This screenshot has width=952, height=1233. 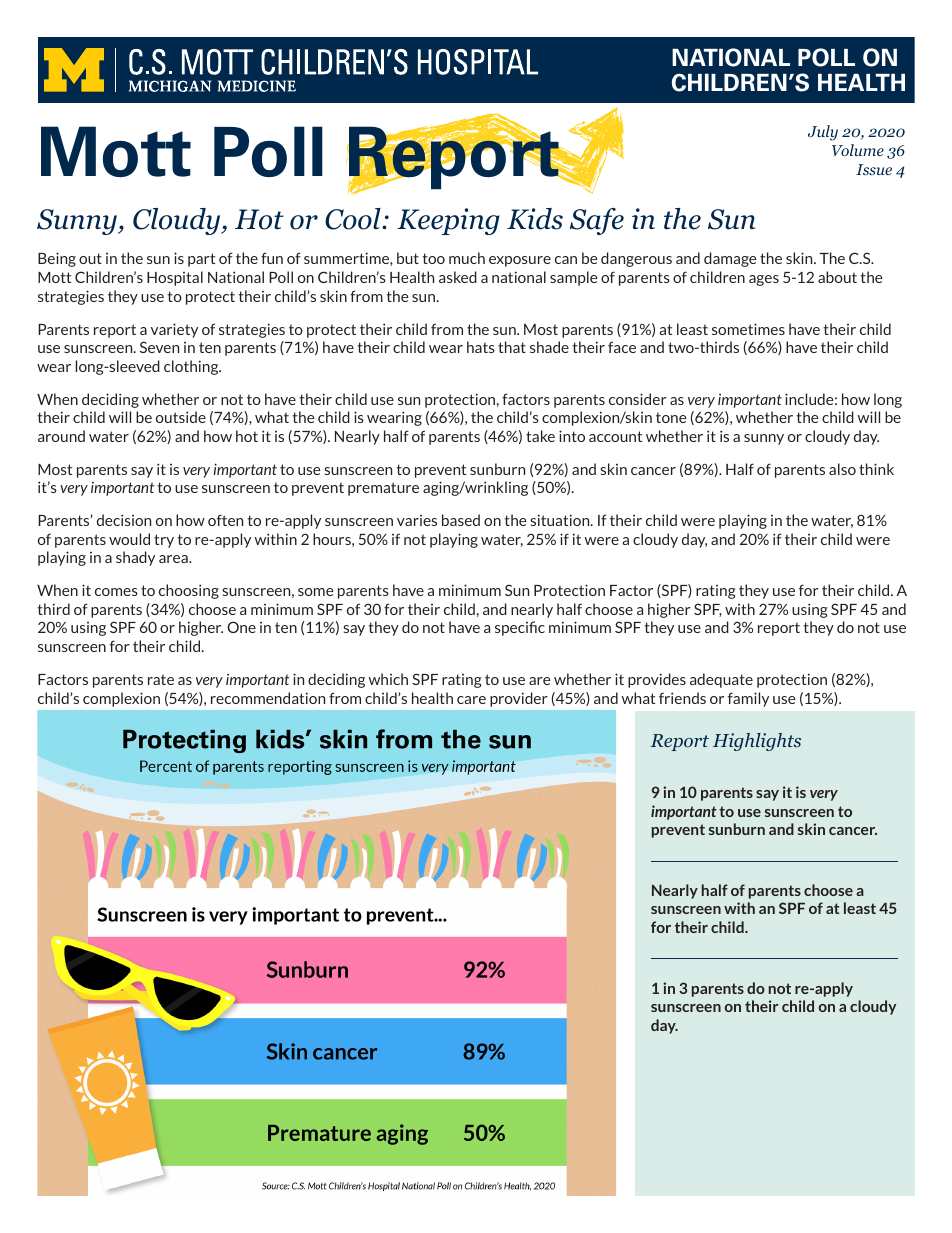 What do you see at coordinates (842, 469) in the screenshot?
I see `also` at bounding box center [842, 469].
